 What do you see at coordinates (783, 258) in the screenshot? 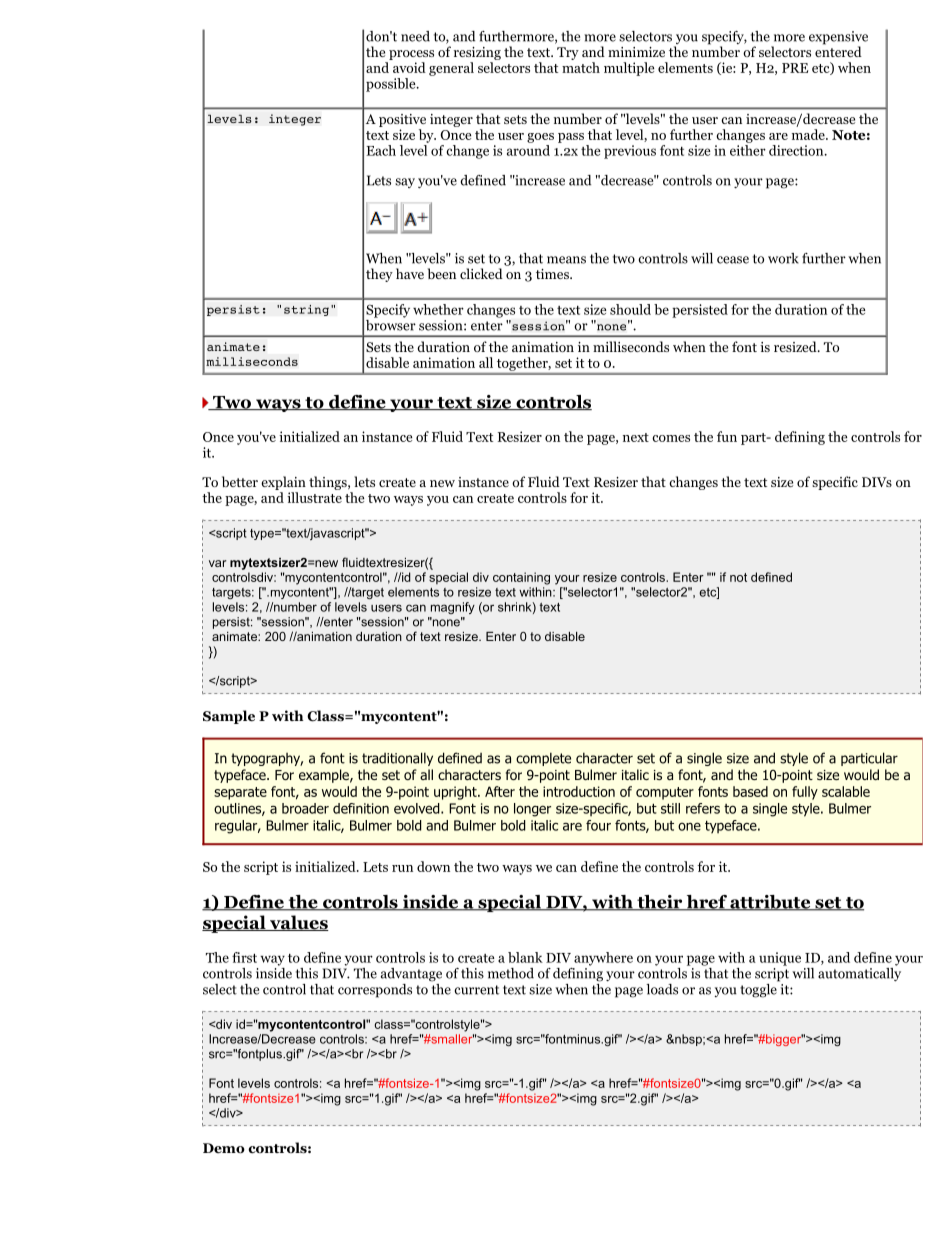
I see `work` at bounding box center [783, 258].
